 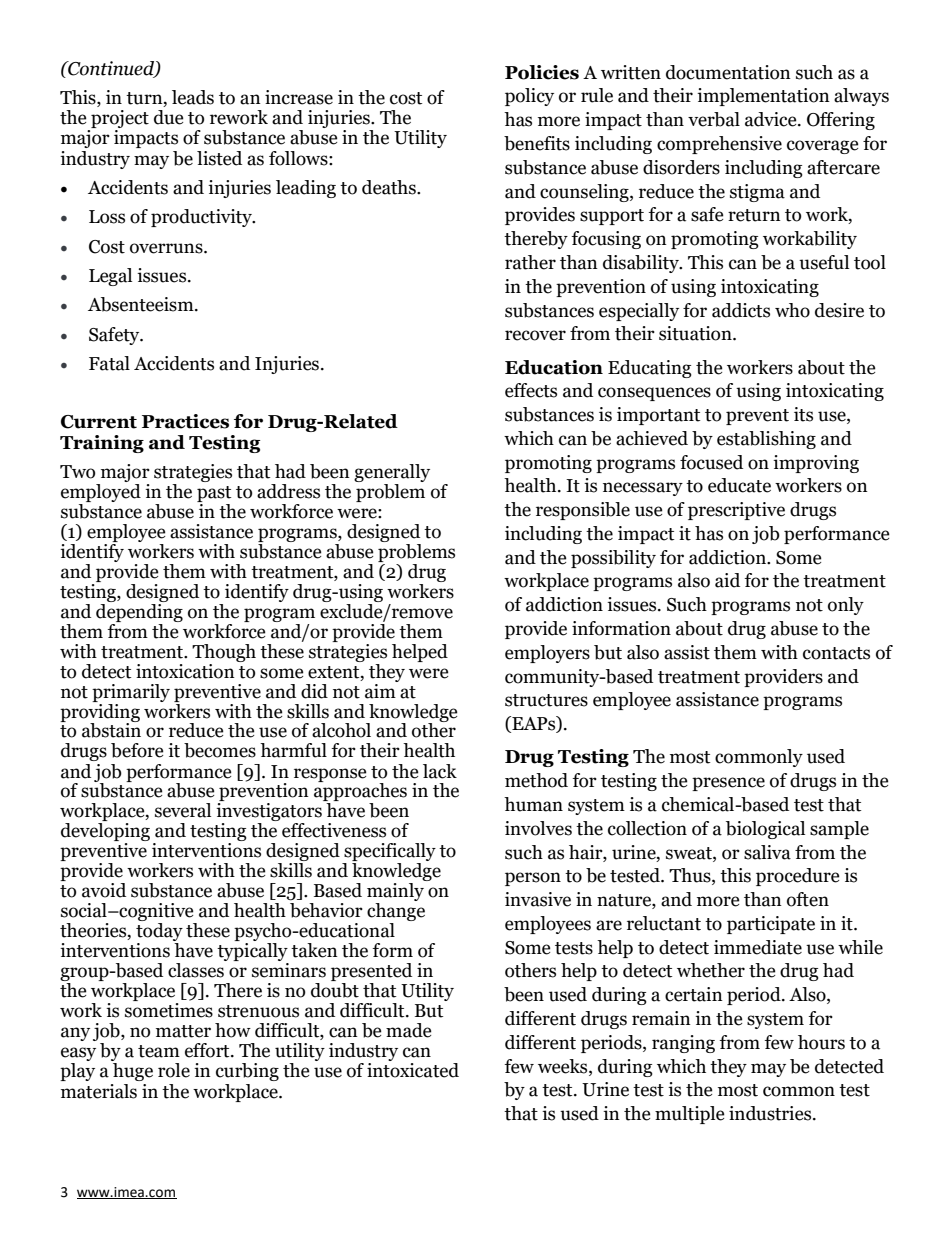 I want to click on presence, so click(x=728, y=784).
